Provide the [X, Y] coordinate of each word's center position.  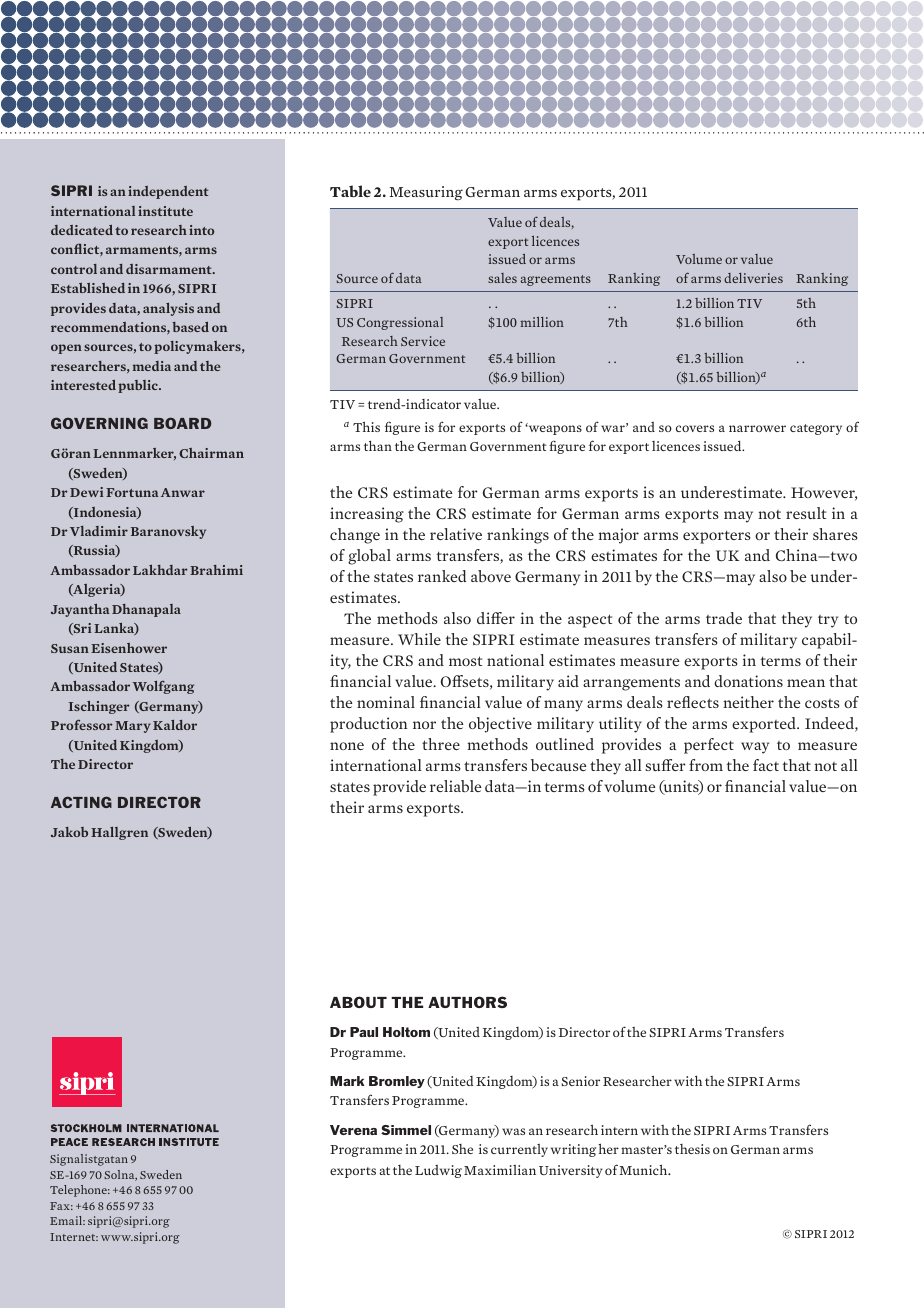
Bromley [397, 1082]
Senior [581, 1081]
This [366, 426]
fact [766, 765]
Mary [133, 727]
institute [165, 211]
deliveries [753, 278]
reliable [455, 786]
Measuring [426, 193]
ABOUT [358, 1002]
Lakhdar [160, 570]
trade [724, 618]
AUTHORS [467, 1002]
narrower [757, 428]
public [139, 386]
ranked [442, 576]
